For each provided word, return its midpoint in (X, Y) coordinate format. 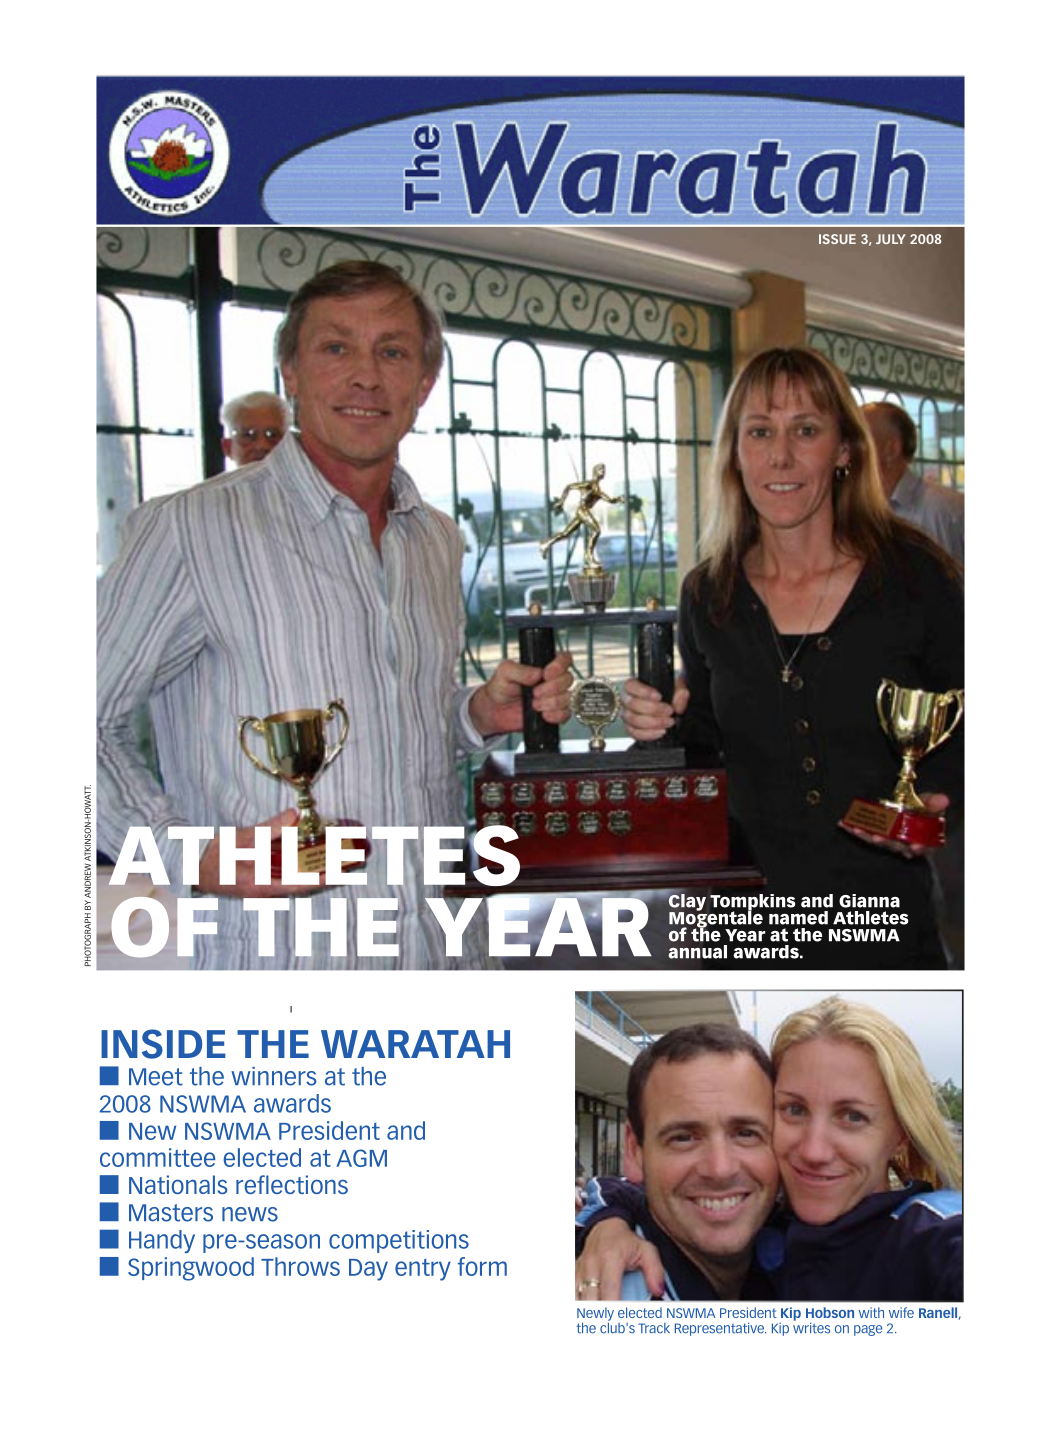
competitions (399, 1241)
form (482, 1266)
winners (274, 1076)
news (250, 1214)
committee (158, 1157)
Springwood (191, 1269)
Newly (595, 1315)
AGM (361, 1158)
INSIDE (163, 1044)
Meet (156, 1077)
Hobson (830, 1312)
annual (697, 952)
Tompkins (752, 903)
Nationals (178, 1184)
